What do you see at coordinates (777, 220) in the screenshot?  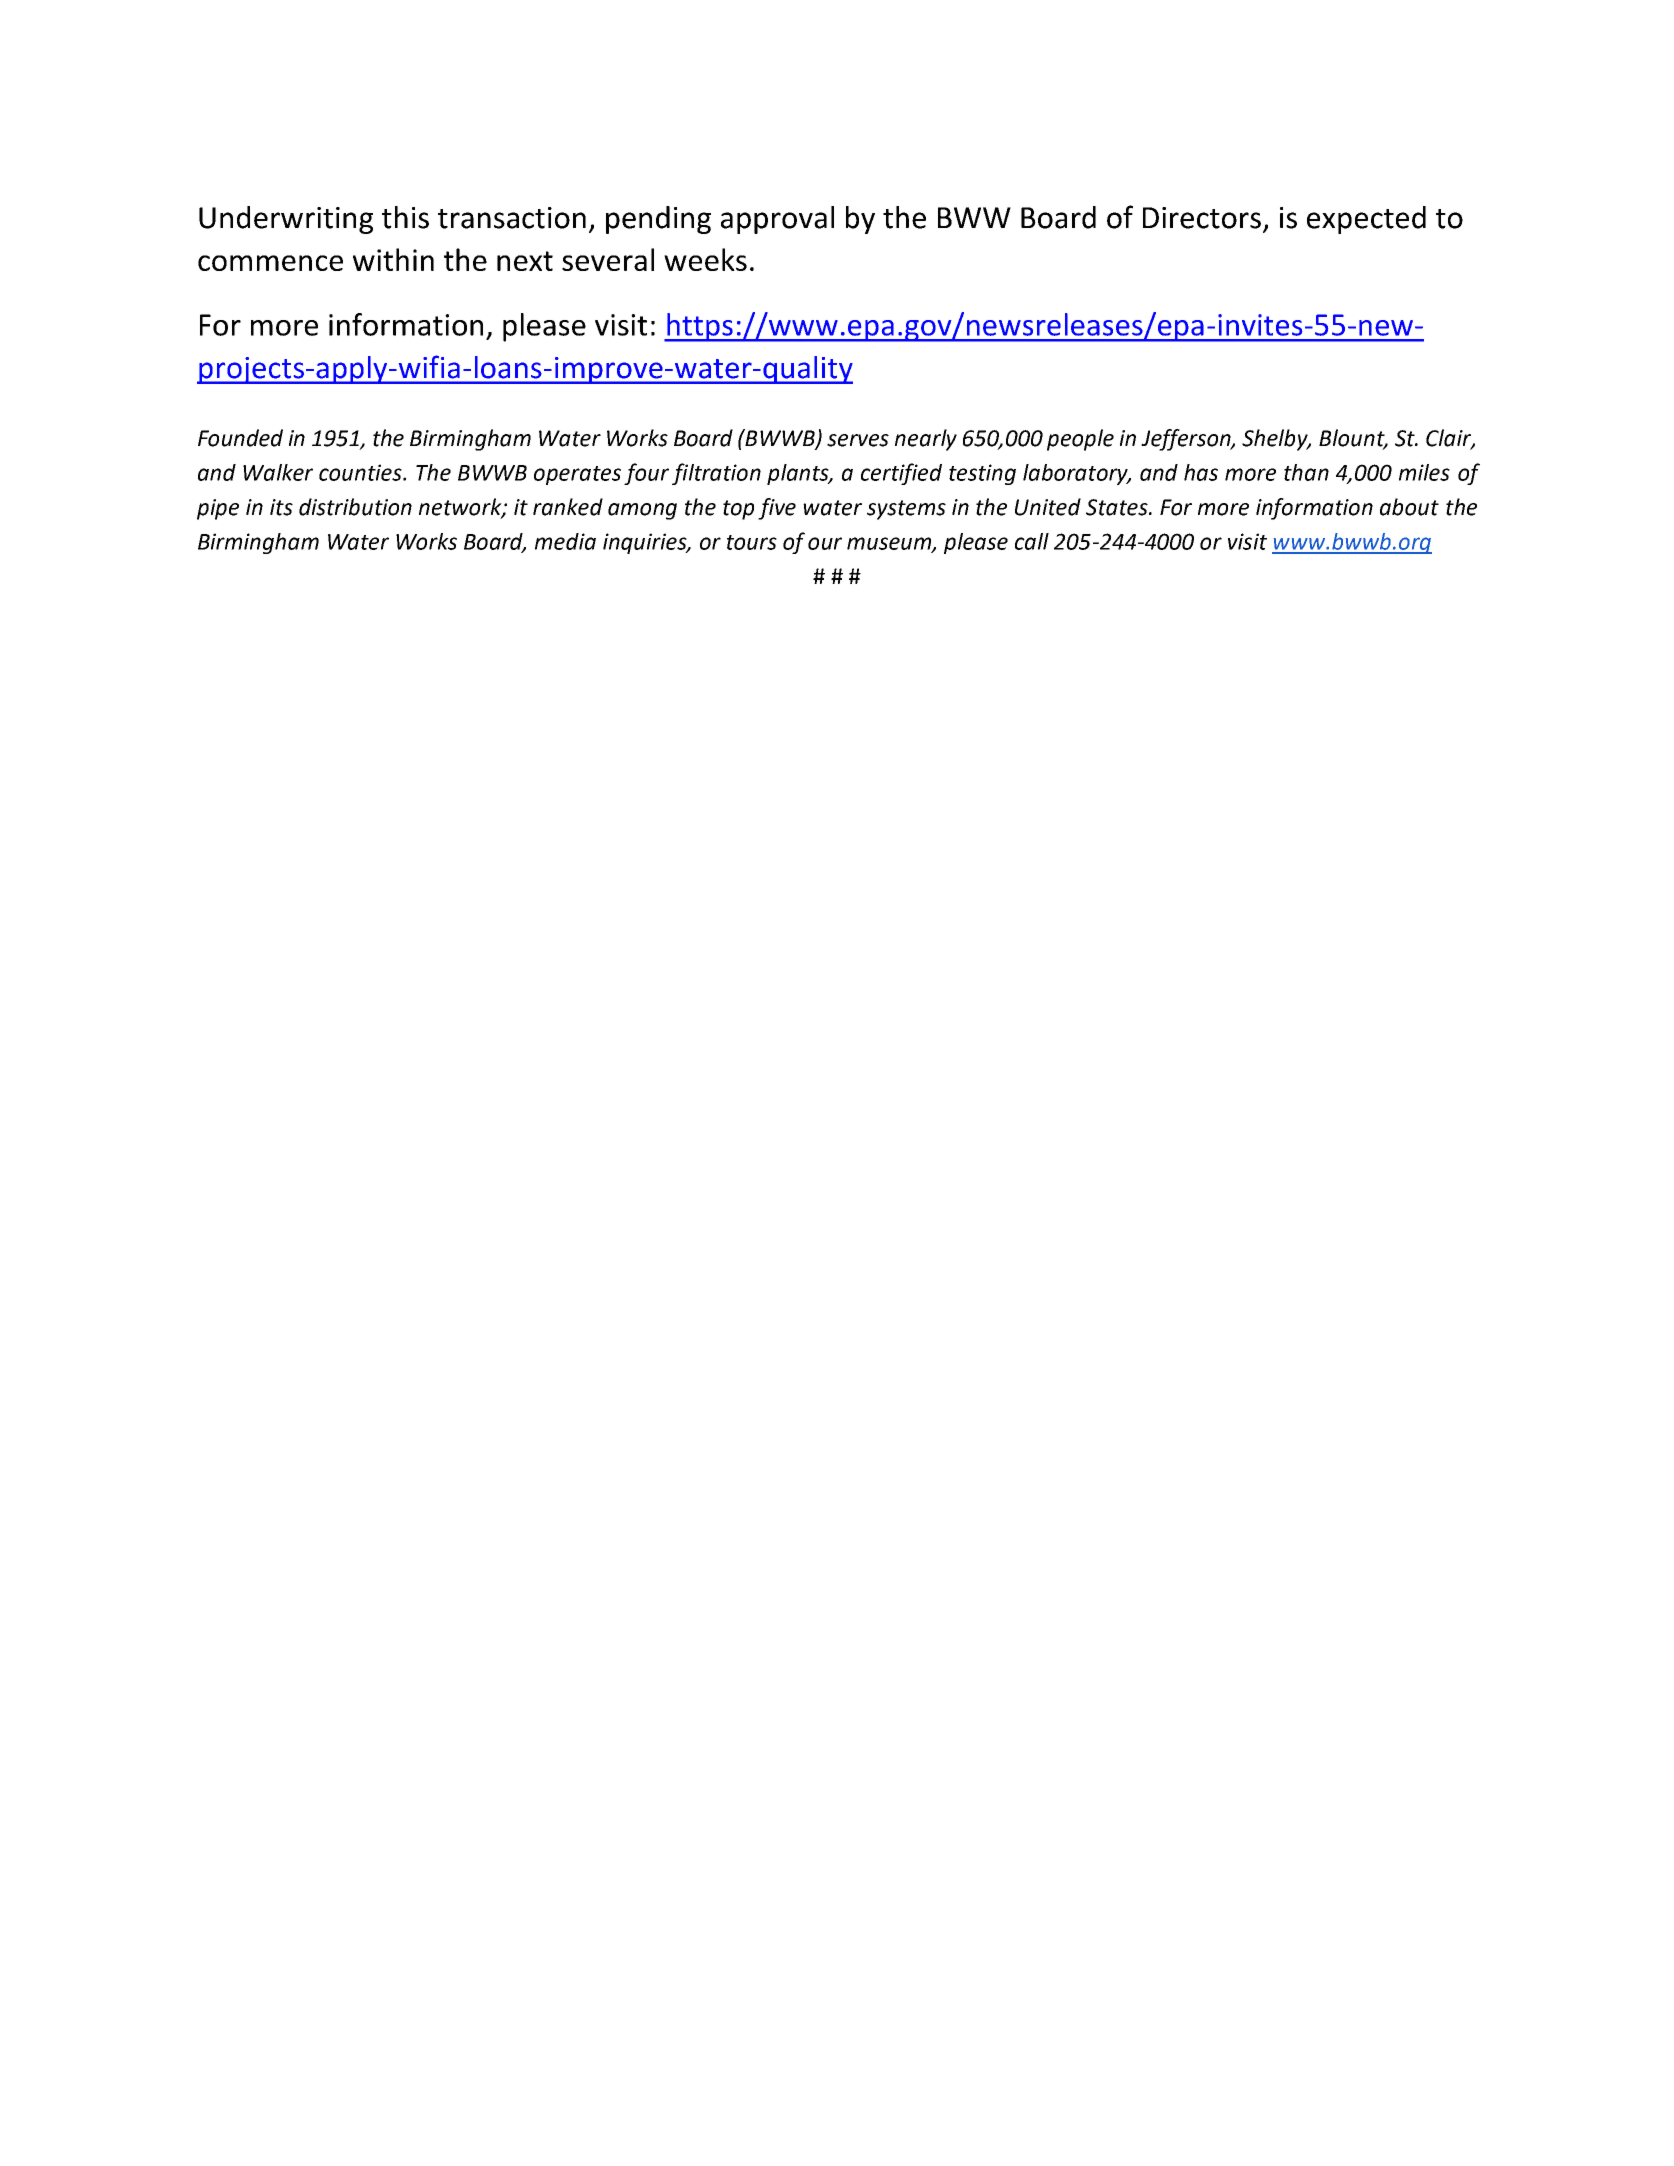 I see `approval` at bounding box center [777, 220].
